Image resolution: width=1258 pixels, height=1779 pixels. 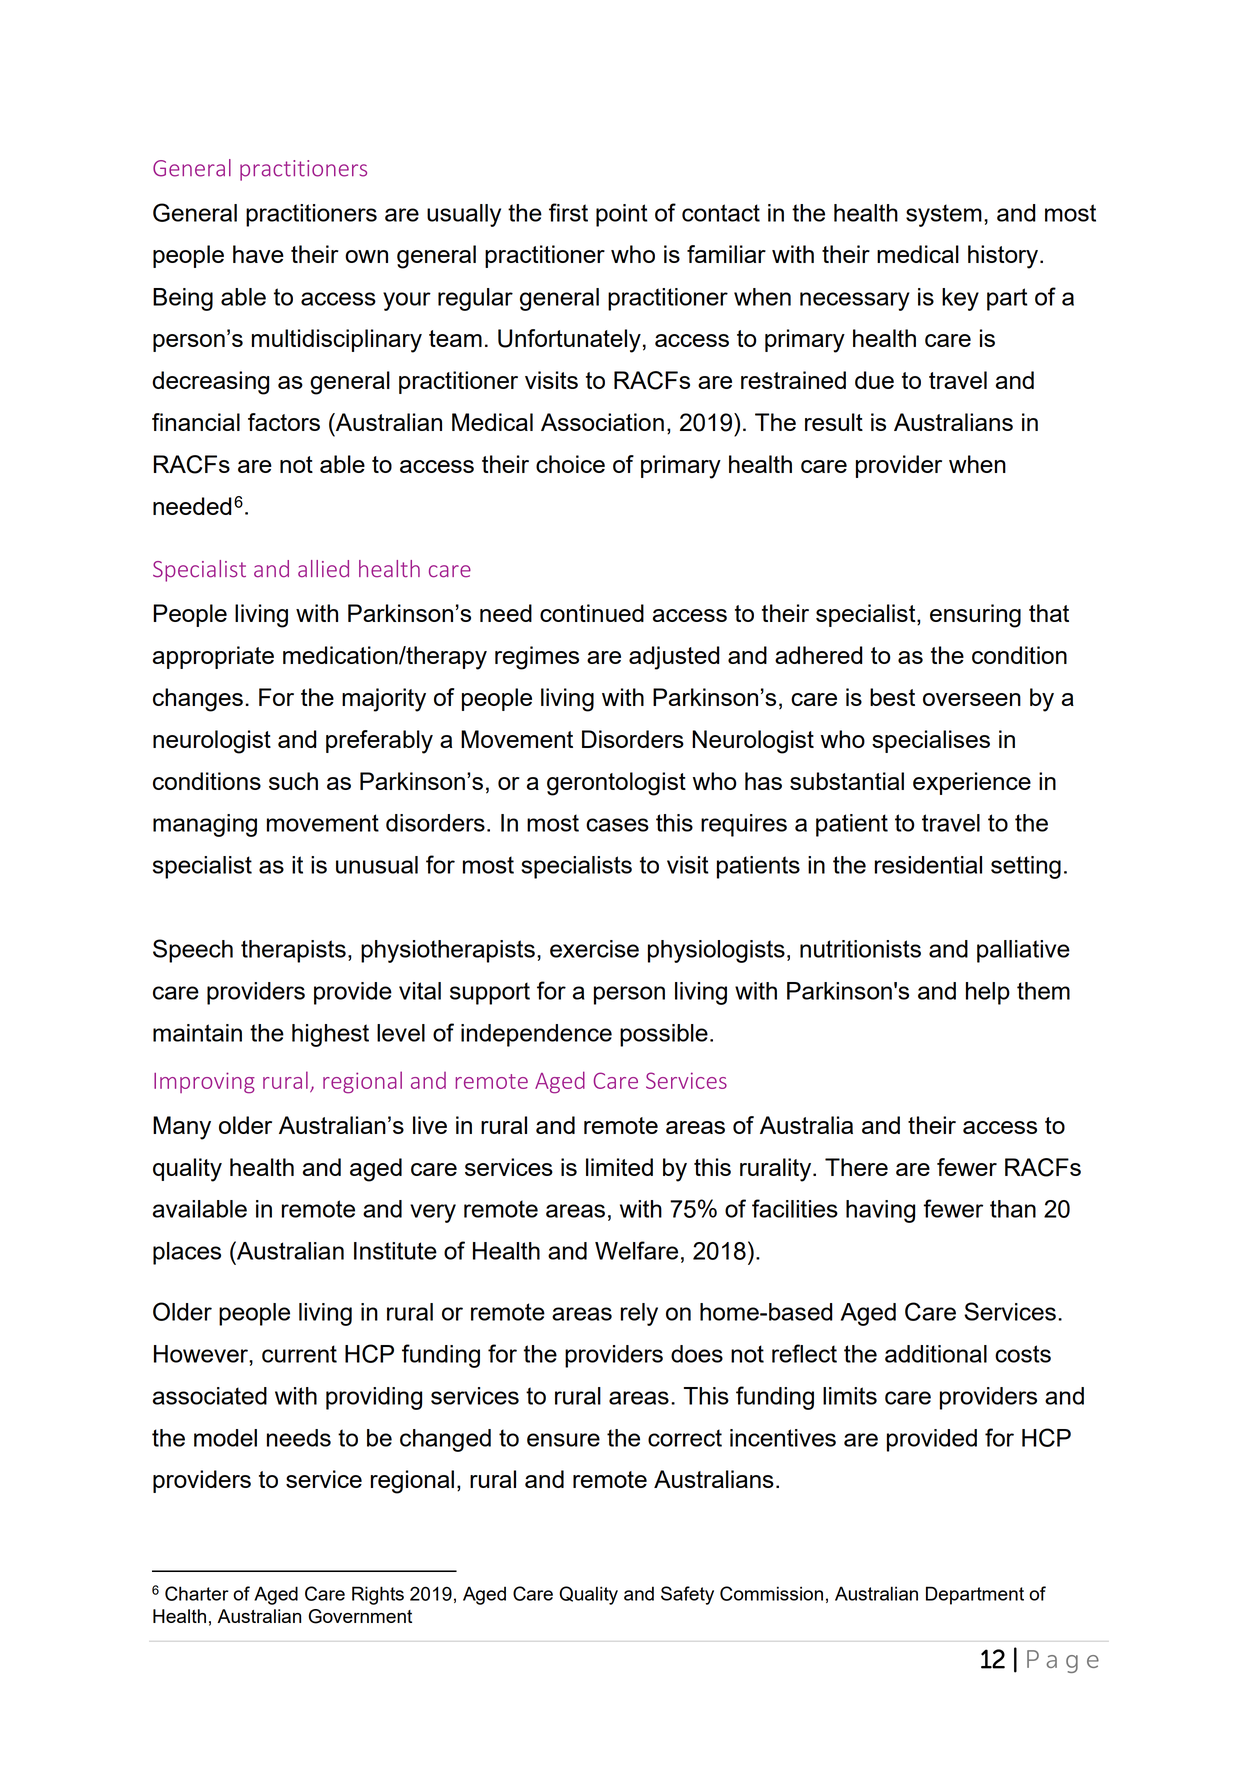 What do you see at coordinates (323, 569) in the page?
I see `allied` at bounding box center [323, 569].
